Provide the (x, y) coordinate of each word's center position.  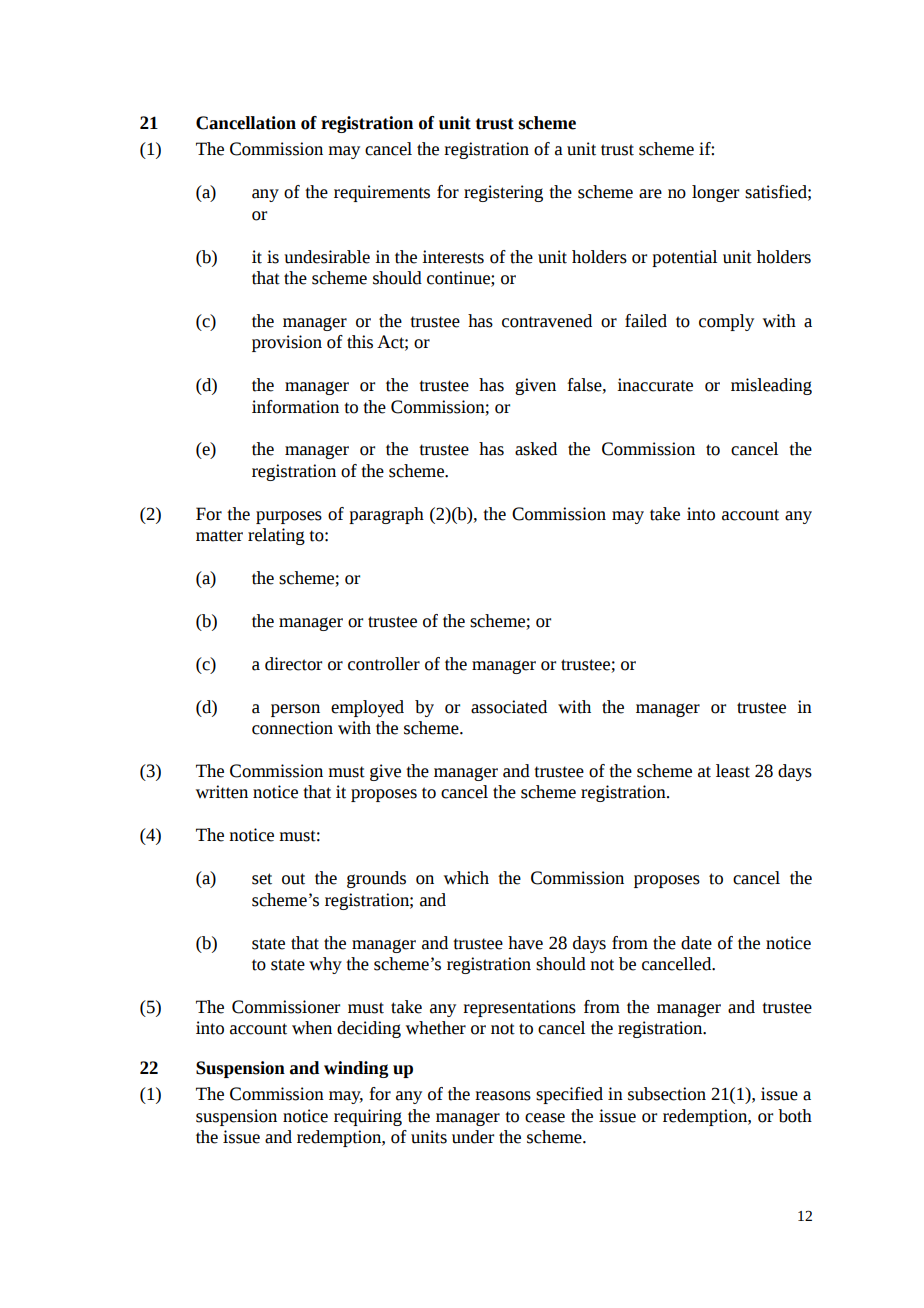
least (733, 771)
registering (503, 193)
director (293, 664)
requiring (368, 1117)
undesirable (327, 257)
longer (715, 193)
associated (509, 707)
